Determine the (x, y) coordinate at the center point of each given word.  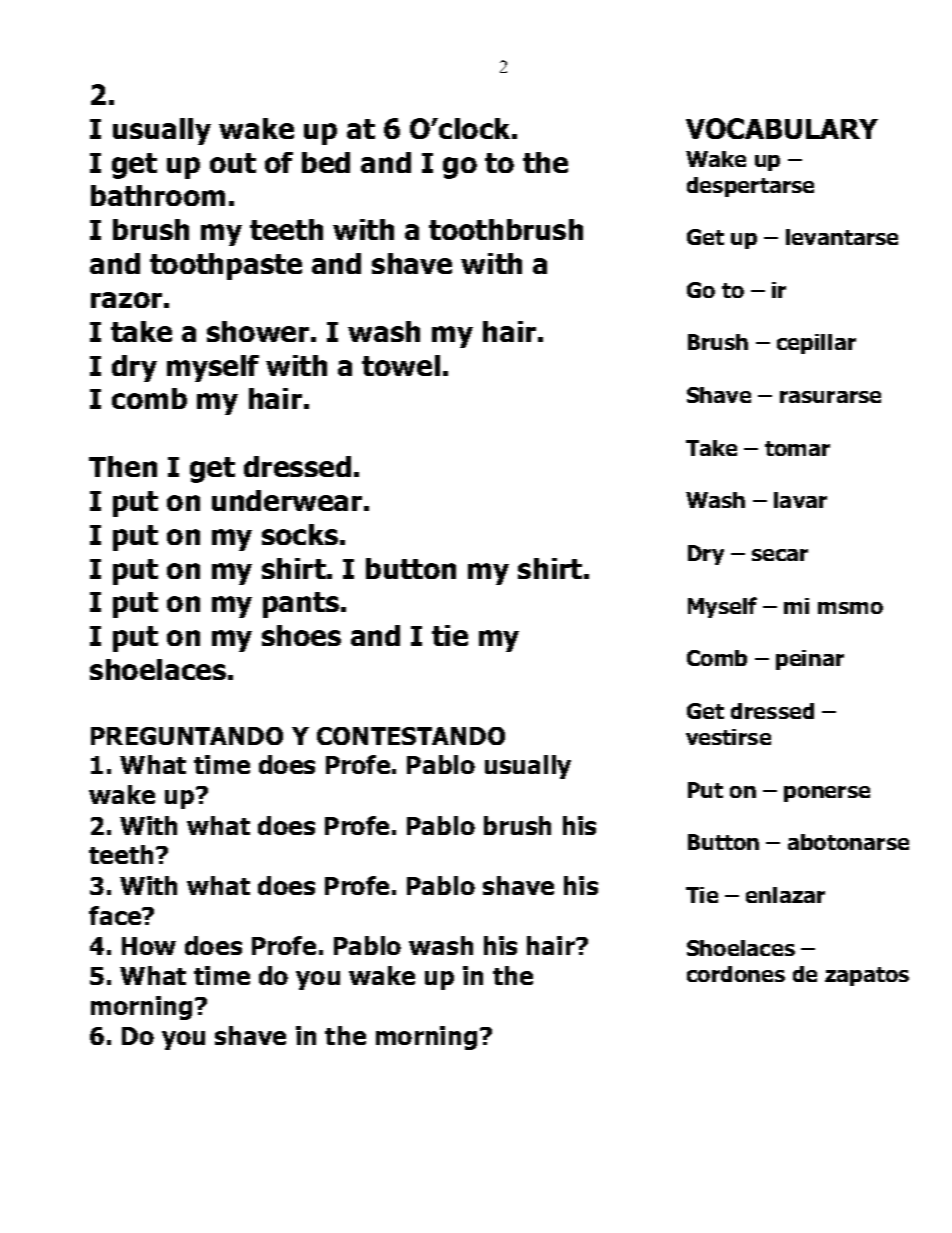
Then (123, 466)
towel (401, 365)
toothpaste (226, 266)
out (233, 163)
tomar (797, 448)
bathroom (158, 195)
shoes (301, 635)
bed (326, 162)
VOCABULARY (782, 128)
